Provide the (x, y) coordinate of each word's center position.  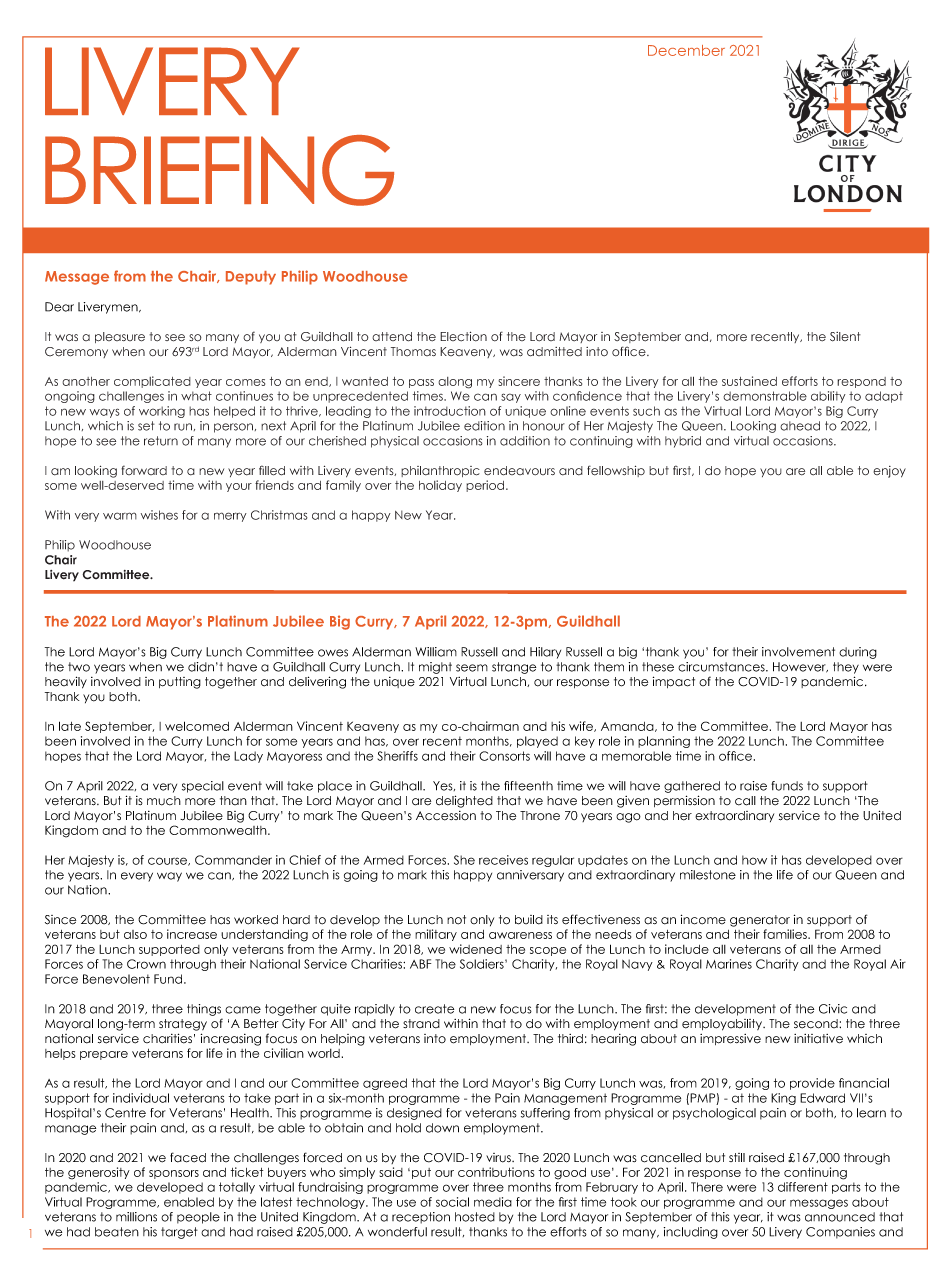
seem (472, 668)
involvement (798, 652)
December (686, 50)
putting (180, 683)
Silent (845, 337)
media (493, 1202)
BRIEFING (219, 170)
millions (136, 1217)
